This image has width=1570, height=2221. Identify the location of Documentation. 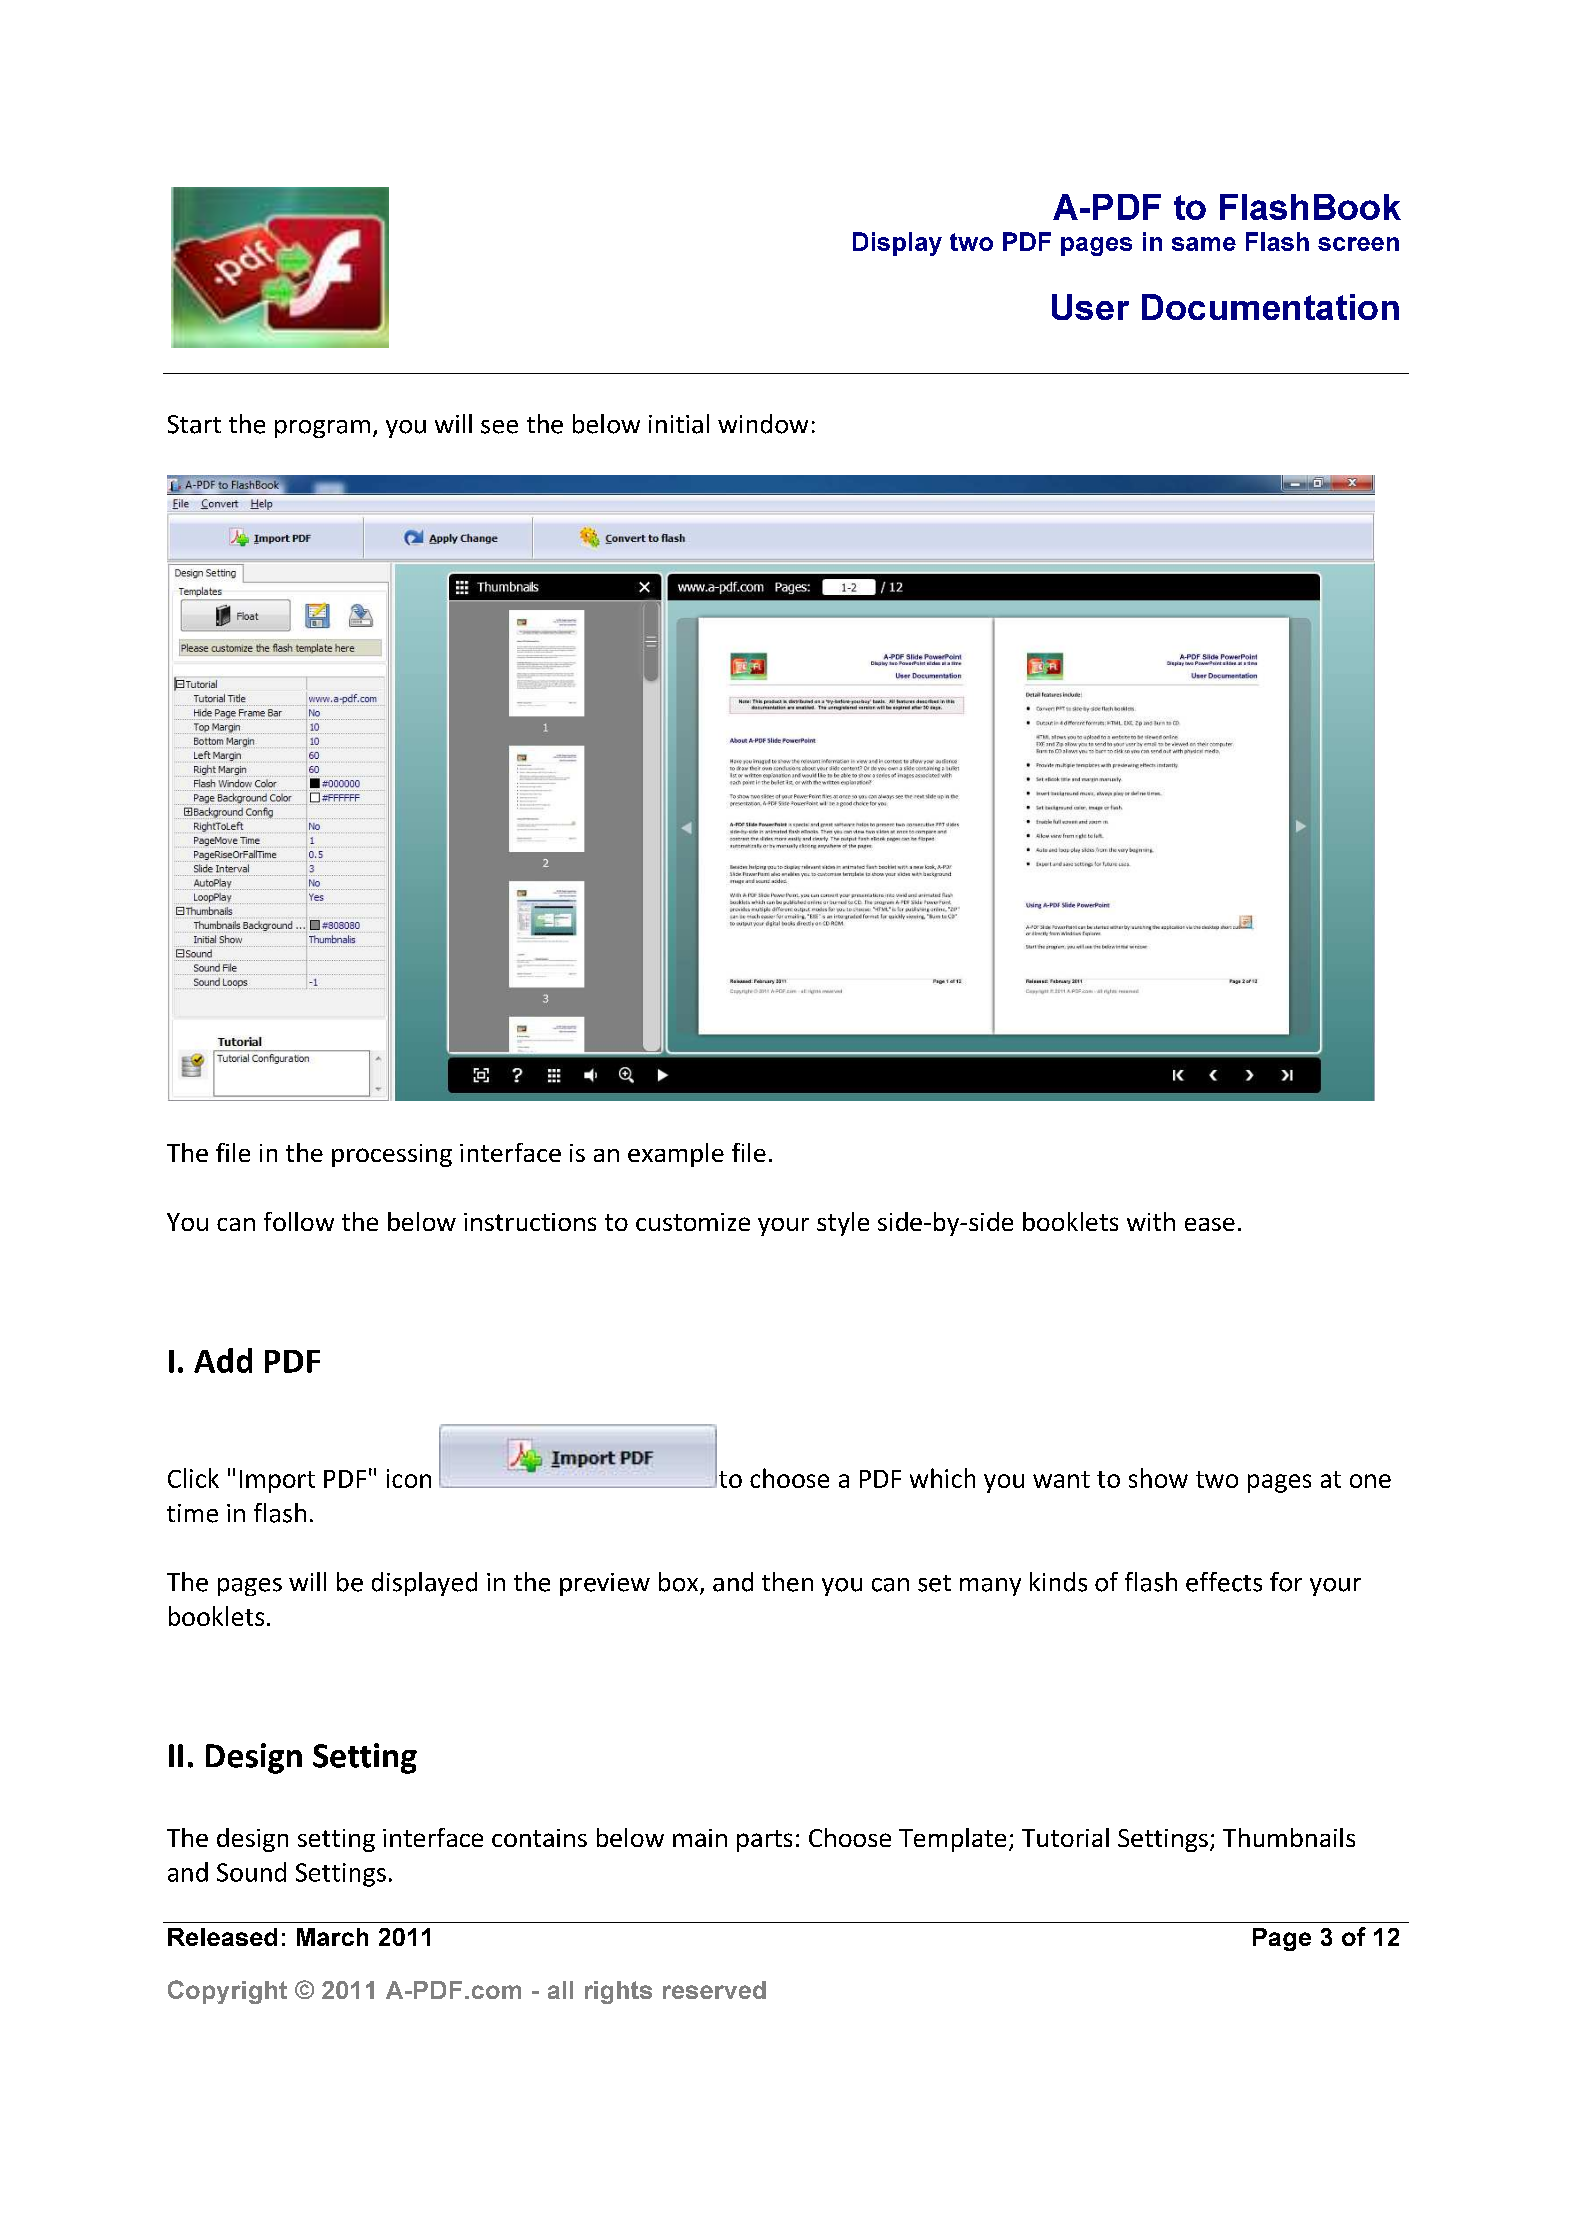
(1270, 307).
